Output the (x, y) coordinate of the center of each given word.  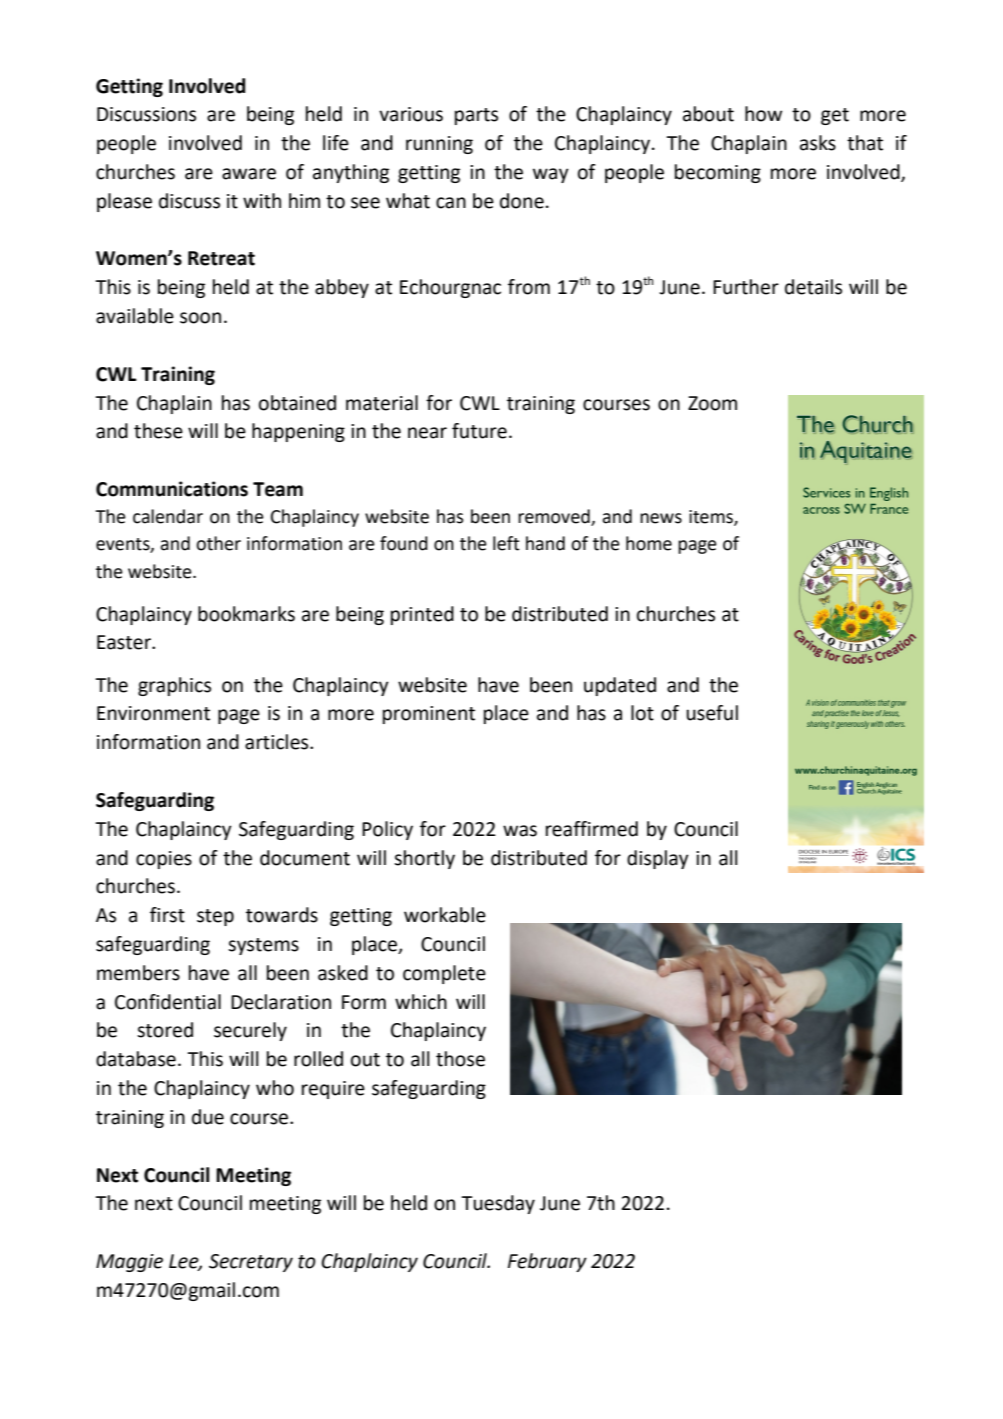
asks (818, 143)
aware (249, 174)
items (712, 518)
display (658, 859)
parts (476, 116)
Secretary (251, 1263)
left (506, 543)
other (218, 543)
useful (712, 713)
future (479, 431)
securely (250, 1031)
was (520, 831)
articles (278, 742)
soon (200, 318)
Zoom (712, 403)
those (460, 1059)
